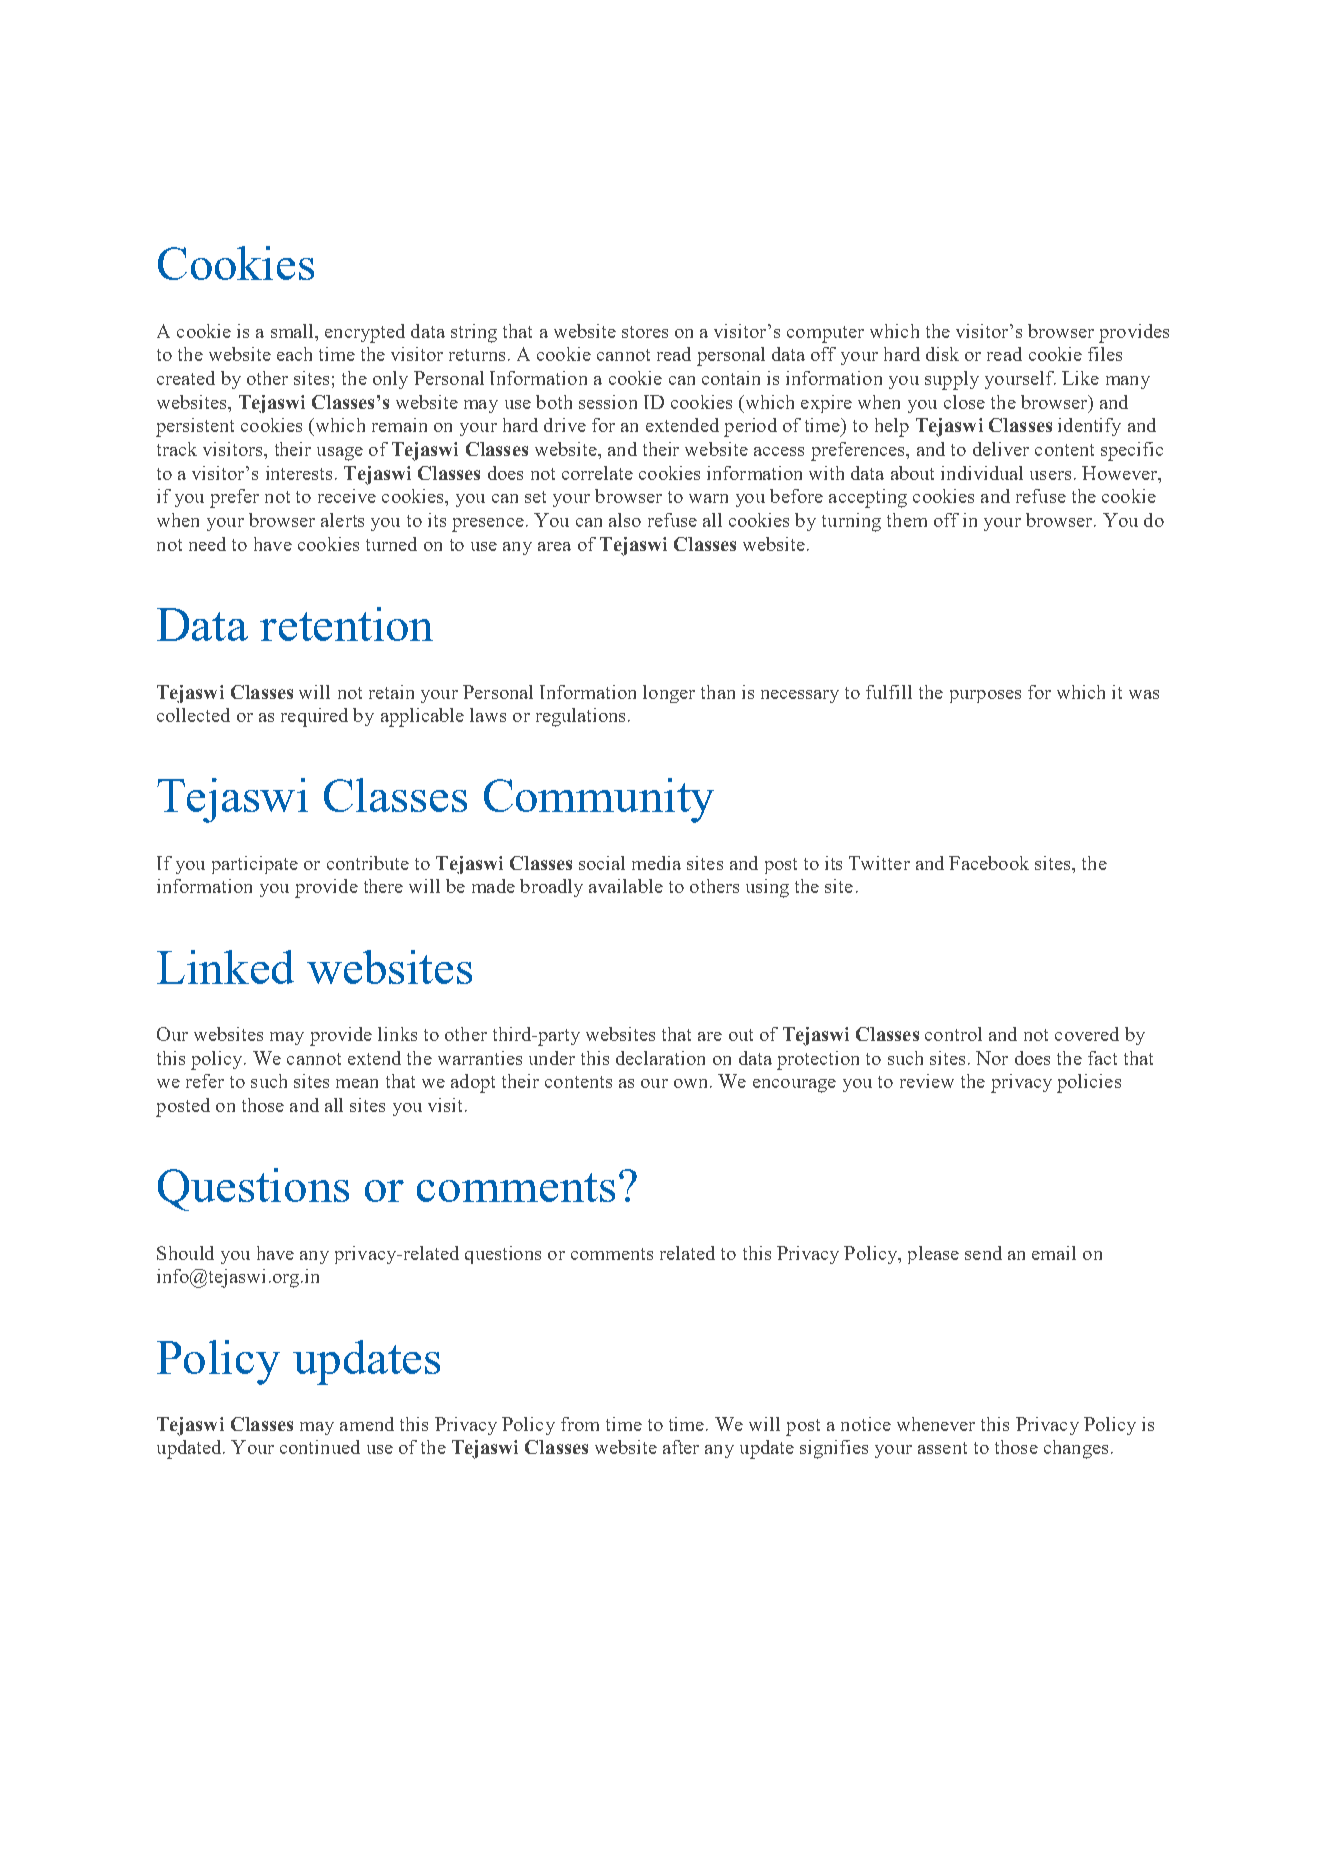 Image resolution: width=1326 pixels, height=1875 pixels. What do you see at coordinates (645, 332) in the screenshot?
I see `stores` at bounding box center [645, 332].
